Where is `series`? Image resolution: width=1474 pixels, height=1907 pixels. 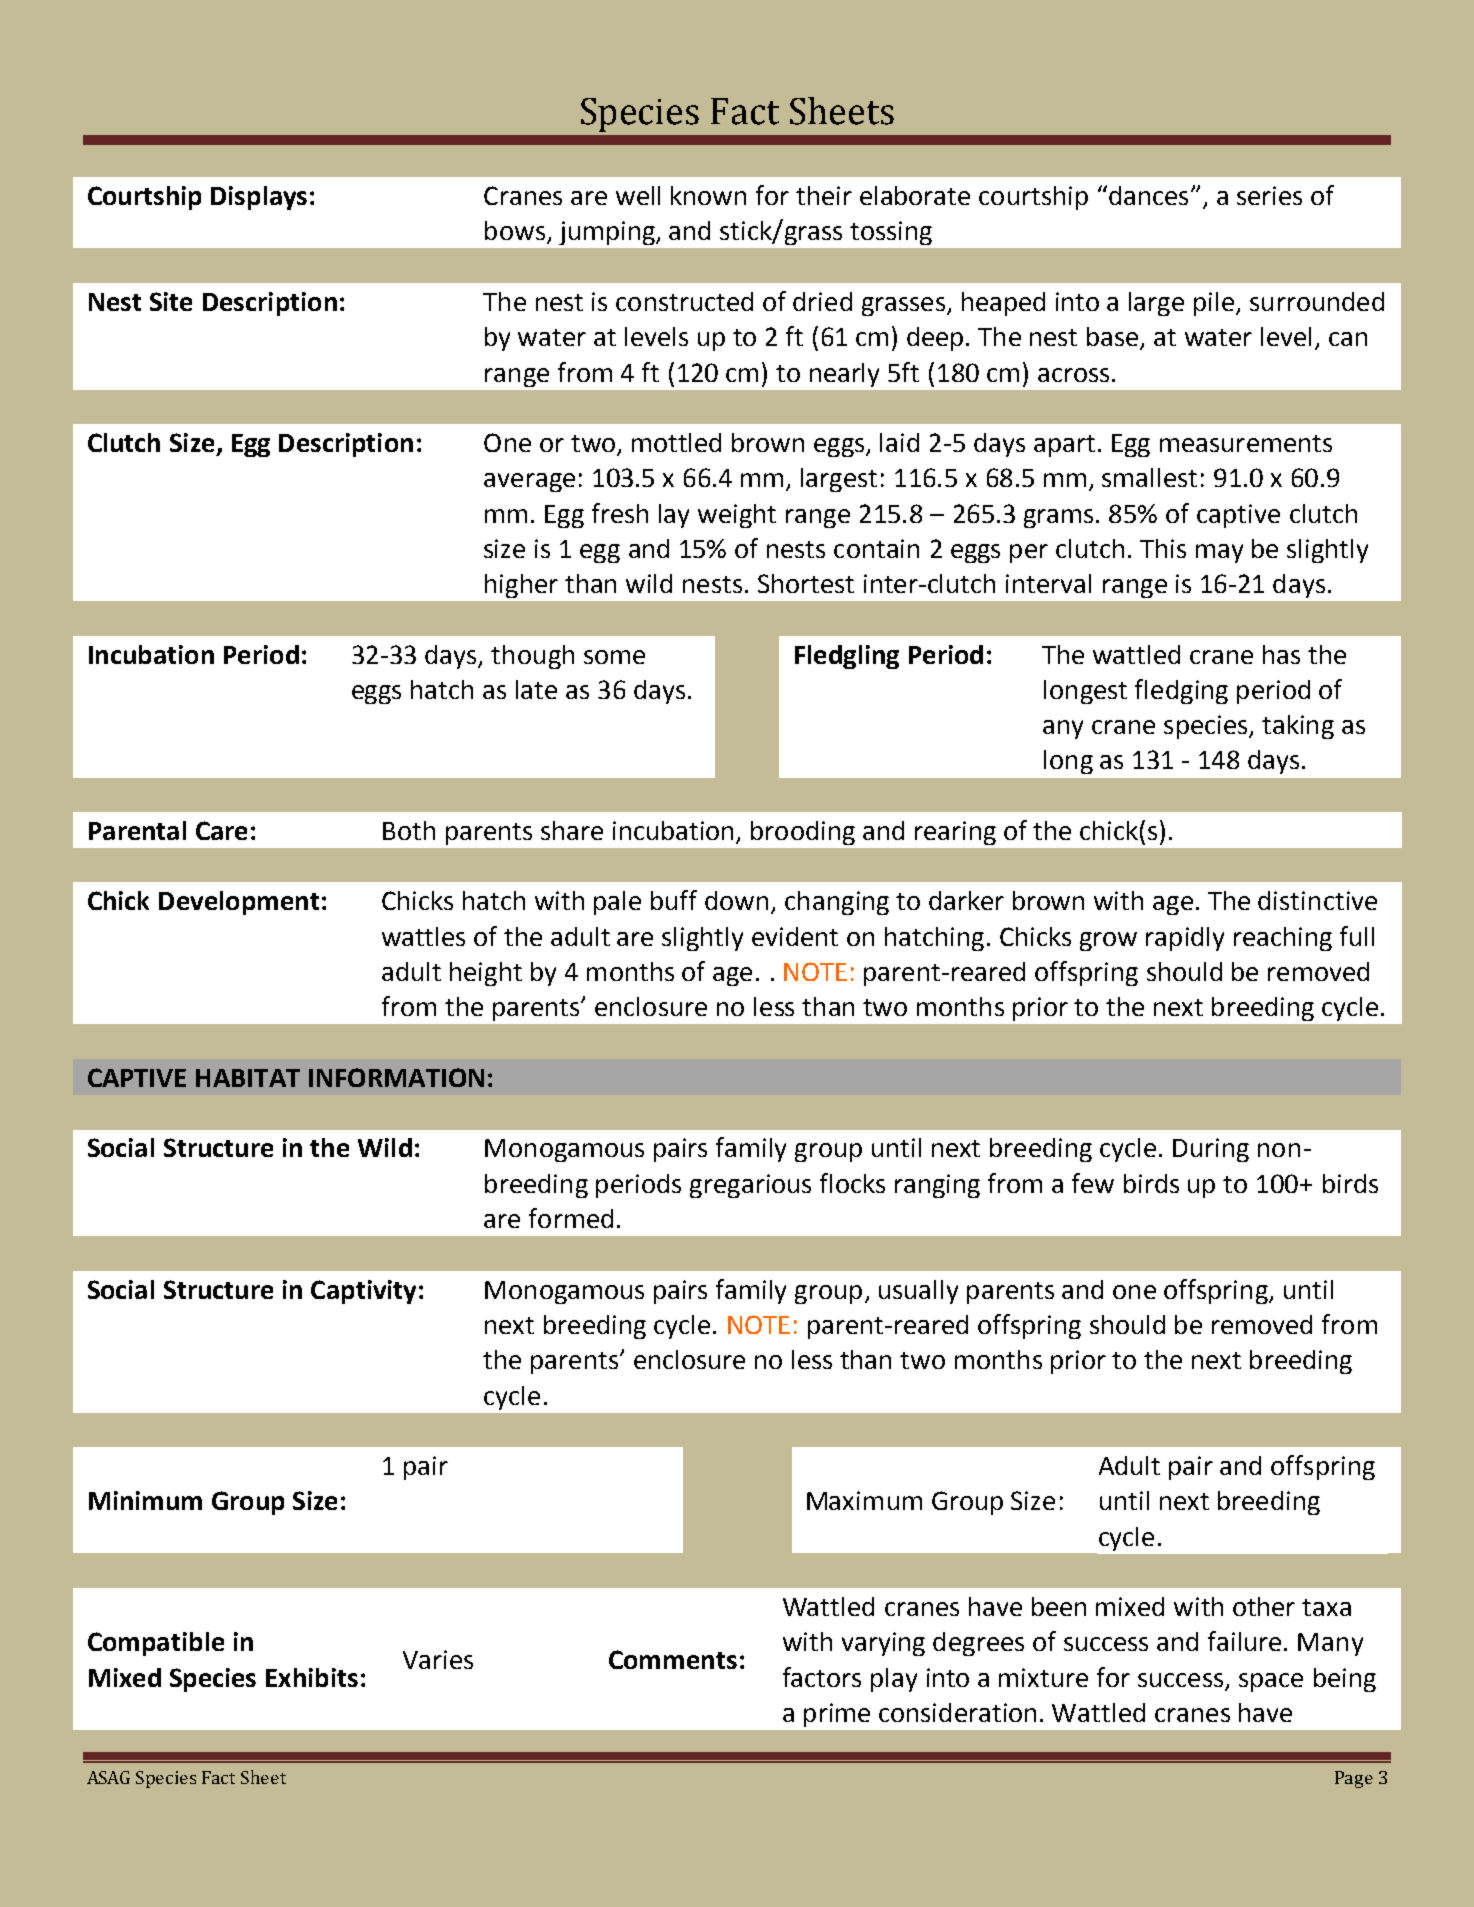
series is located at coordinates (1269, 195).
